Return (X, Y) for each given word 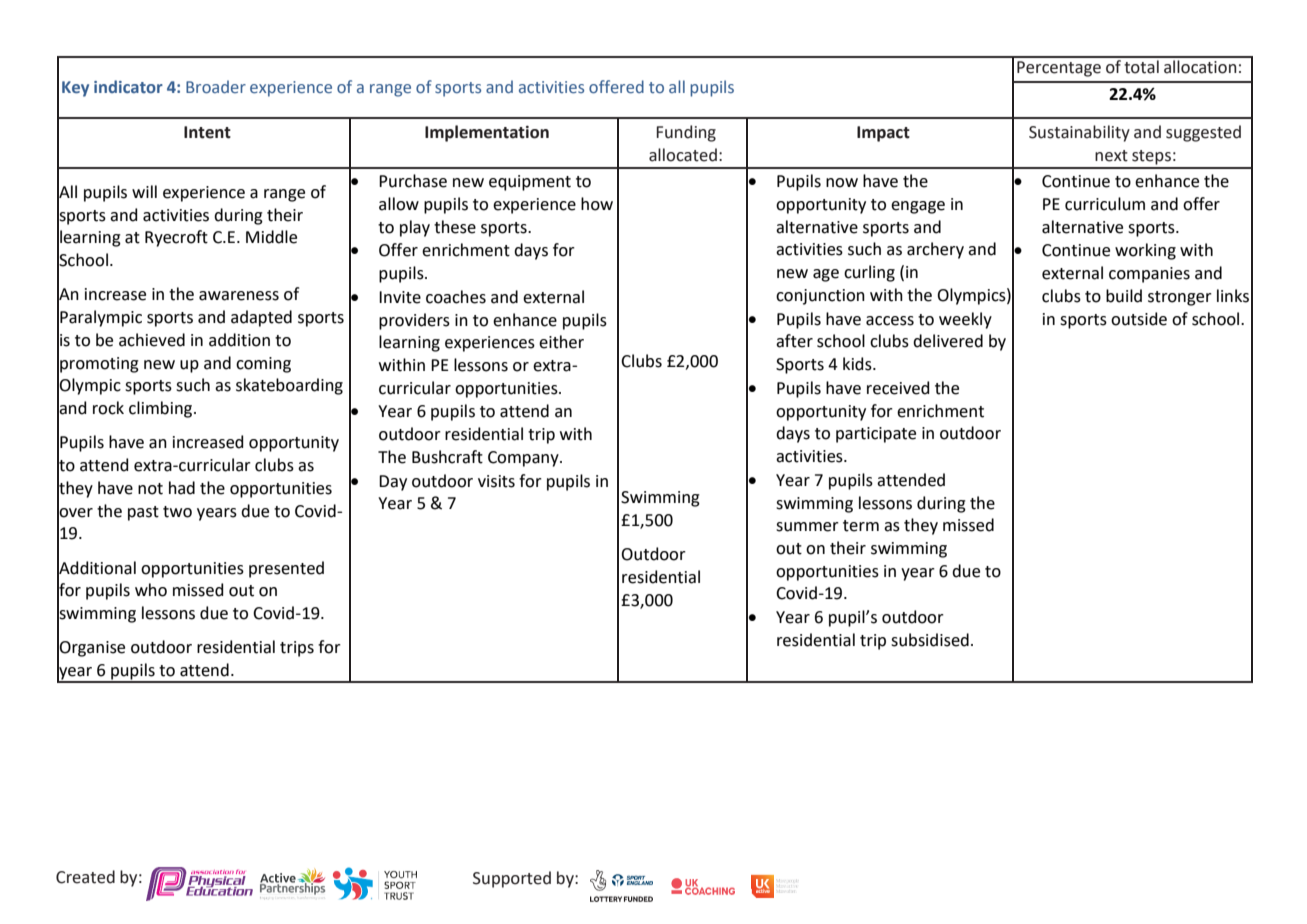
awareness (239, 296)
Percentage (1059, 69)
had (182, 488)
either (561, 342)
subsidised (930, 640)
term (861, 526)
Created (85, 877)
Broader (216, 86)
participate (876, 435)
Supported (512, 879)
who (151, 590)
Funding (686, 133)
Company (524, 459)
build (1124, 296)
